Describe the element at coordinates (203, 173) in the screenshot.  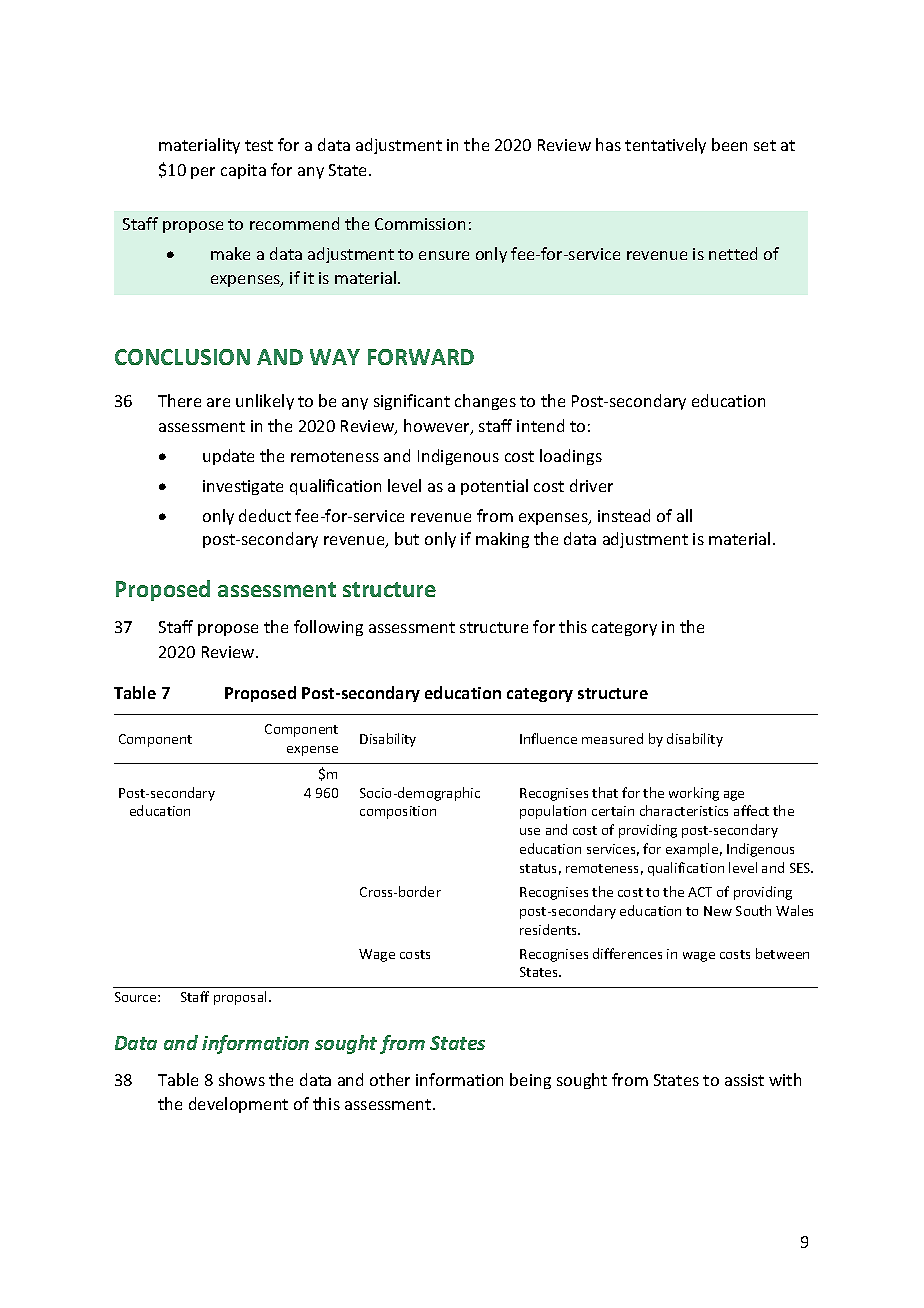
I see `per` at that location.
